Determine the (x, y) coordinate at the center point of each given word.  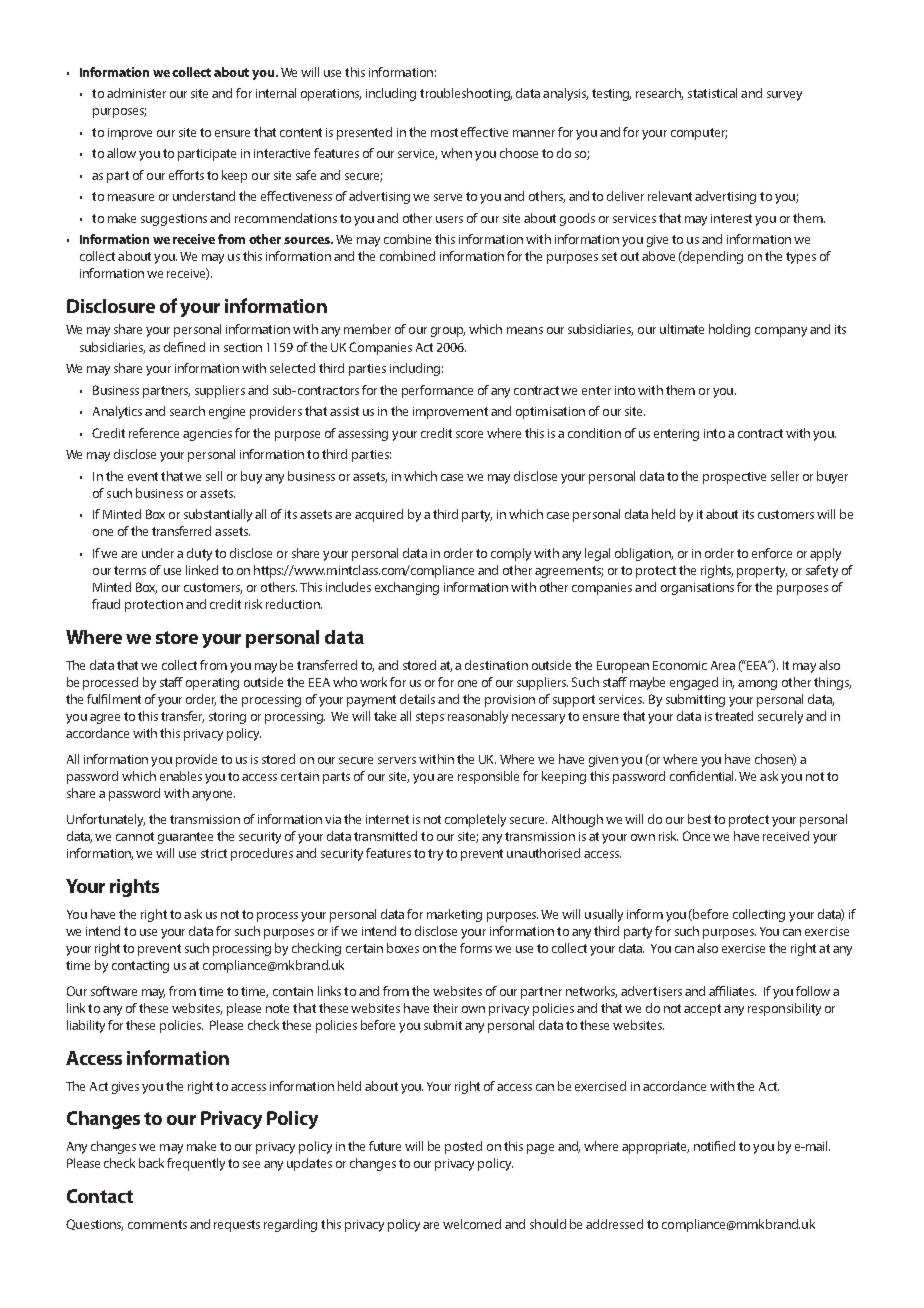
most (444, 132)
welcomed (472, 1224)
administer (136, 93)
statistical (712, 93)
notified (714, 1146)
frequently (196, 1164)
